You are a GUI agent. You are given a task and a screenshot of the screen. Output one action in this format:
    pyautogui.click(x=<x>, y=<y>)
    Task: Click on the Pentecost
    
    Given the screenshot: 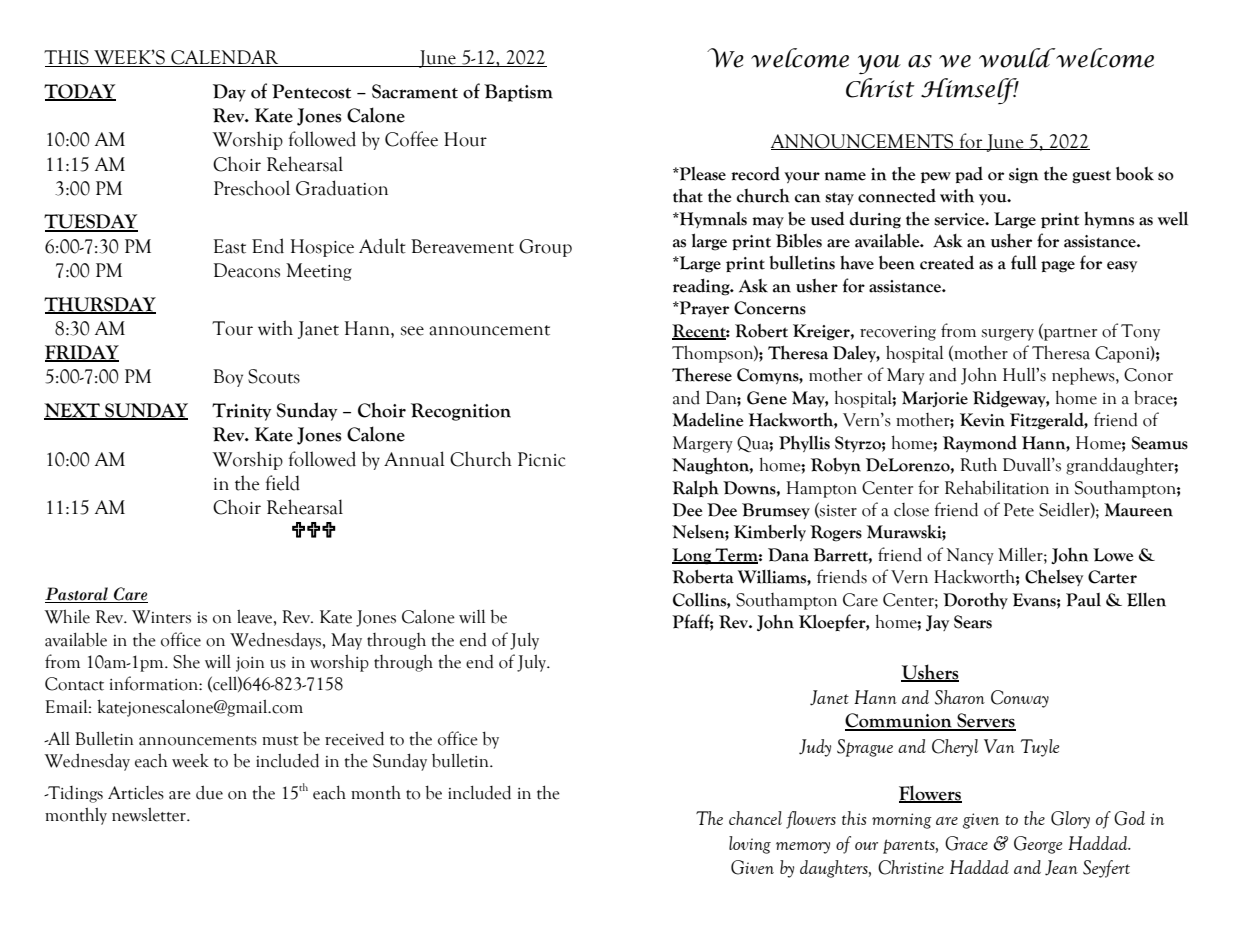 What is the action you would take?
    pyautogui.click(x=311, y=91)
